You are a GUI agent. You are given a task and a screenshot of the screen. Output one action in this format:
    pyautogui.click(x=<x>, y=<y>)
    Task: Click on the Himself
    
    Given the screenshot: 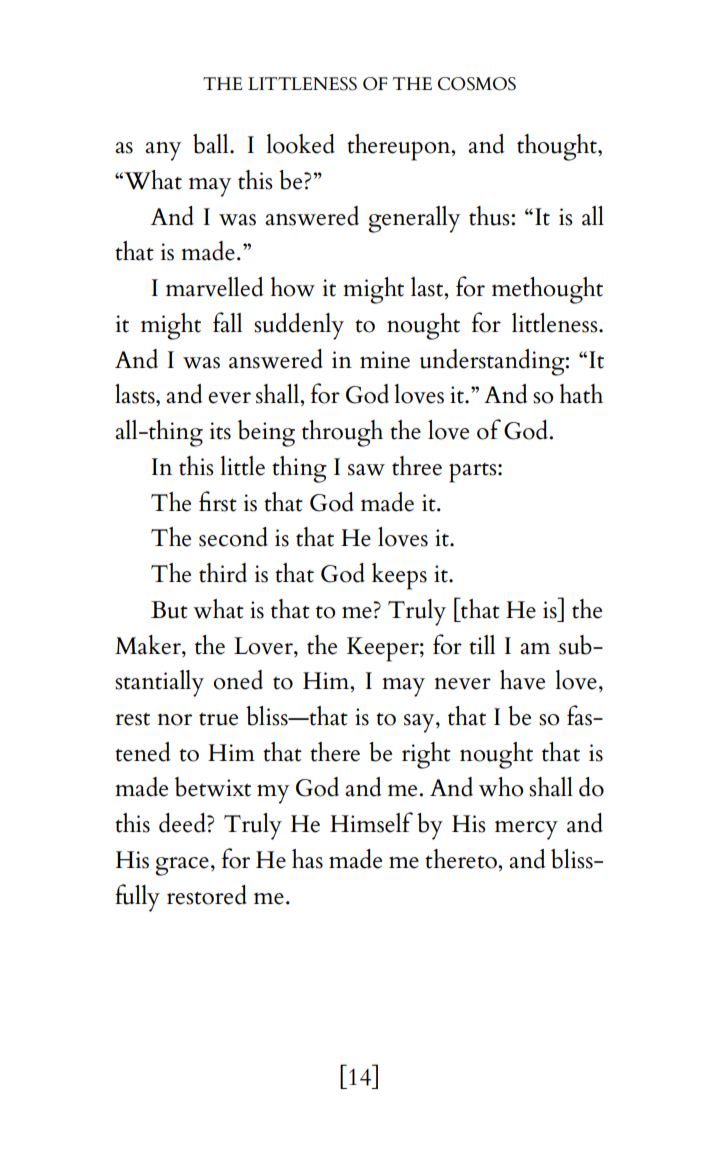 What is the action you would take?
    pyautogui.click(x=371, y=822)
